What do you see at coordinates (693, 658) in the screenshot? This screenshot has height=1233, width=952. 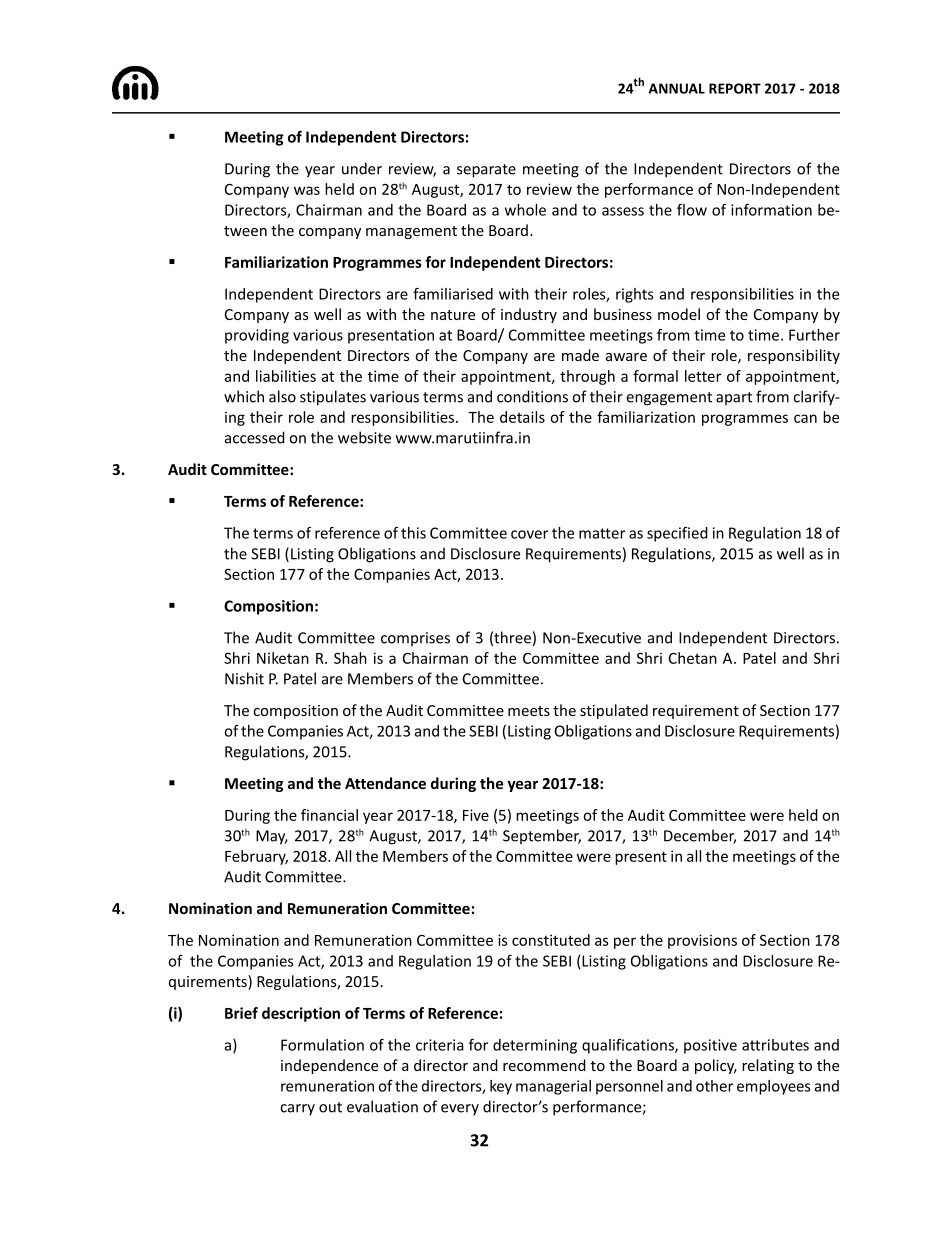 I see `Chetan` at bounding box center [693, 658].
